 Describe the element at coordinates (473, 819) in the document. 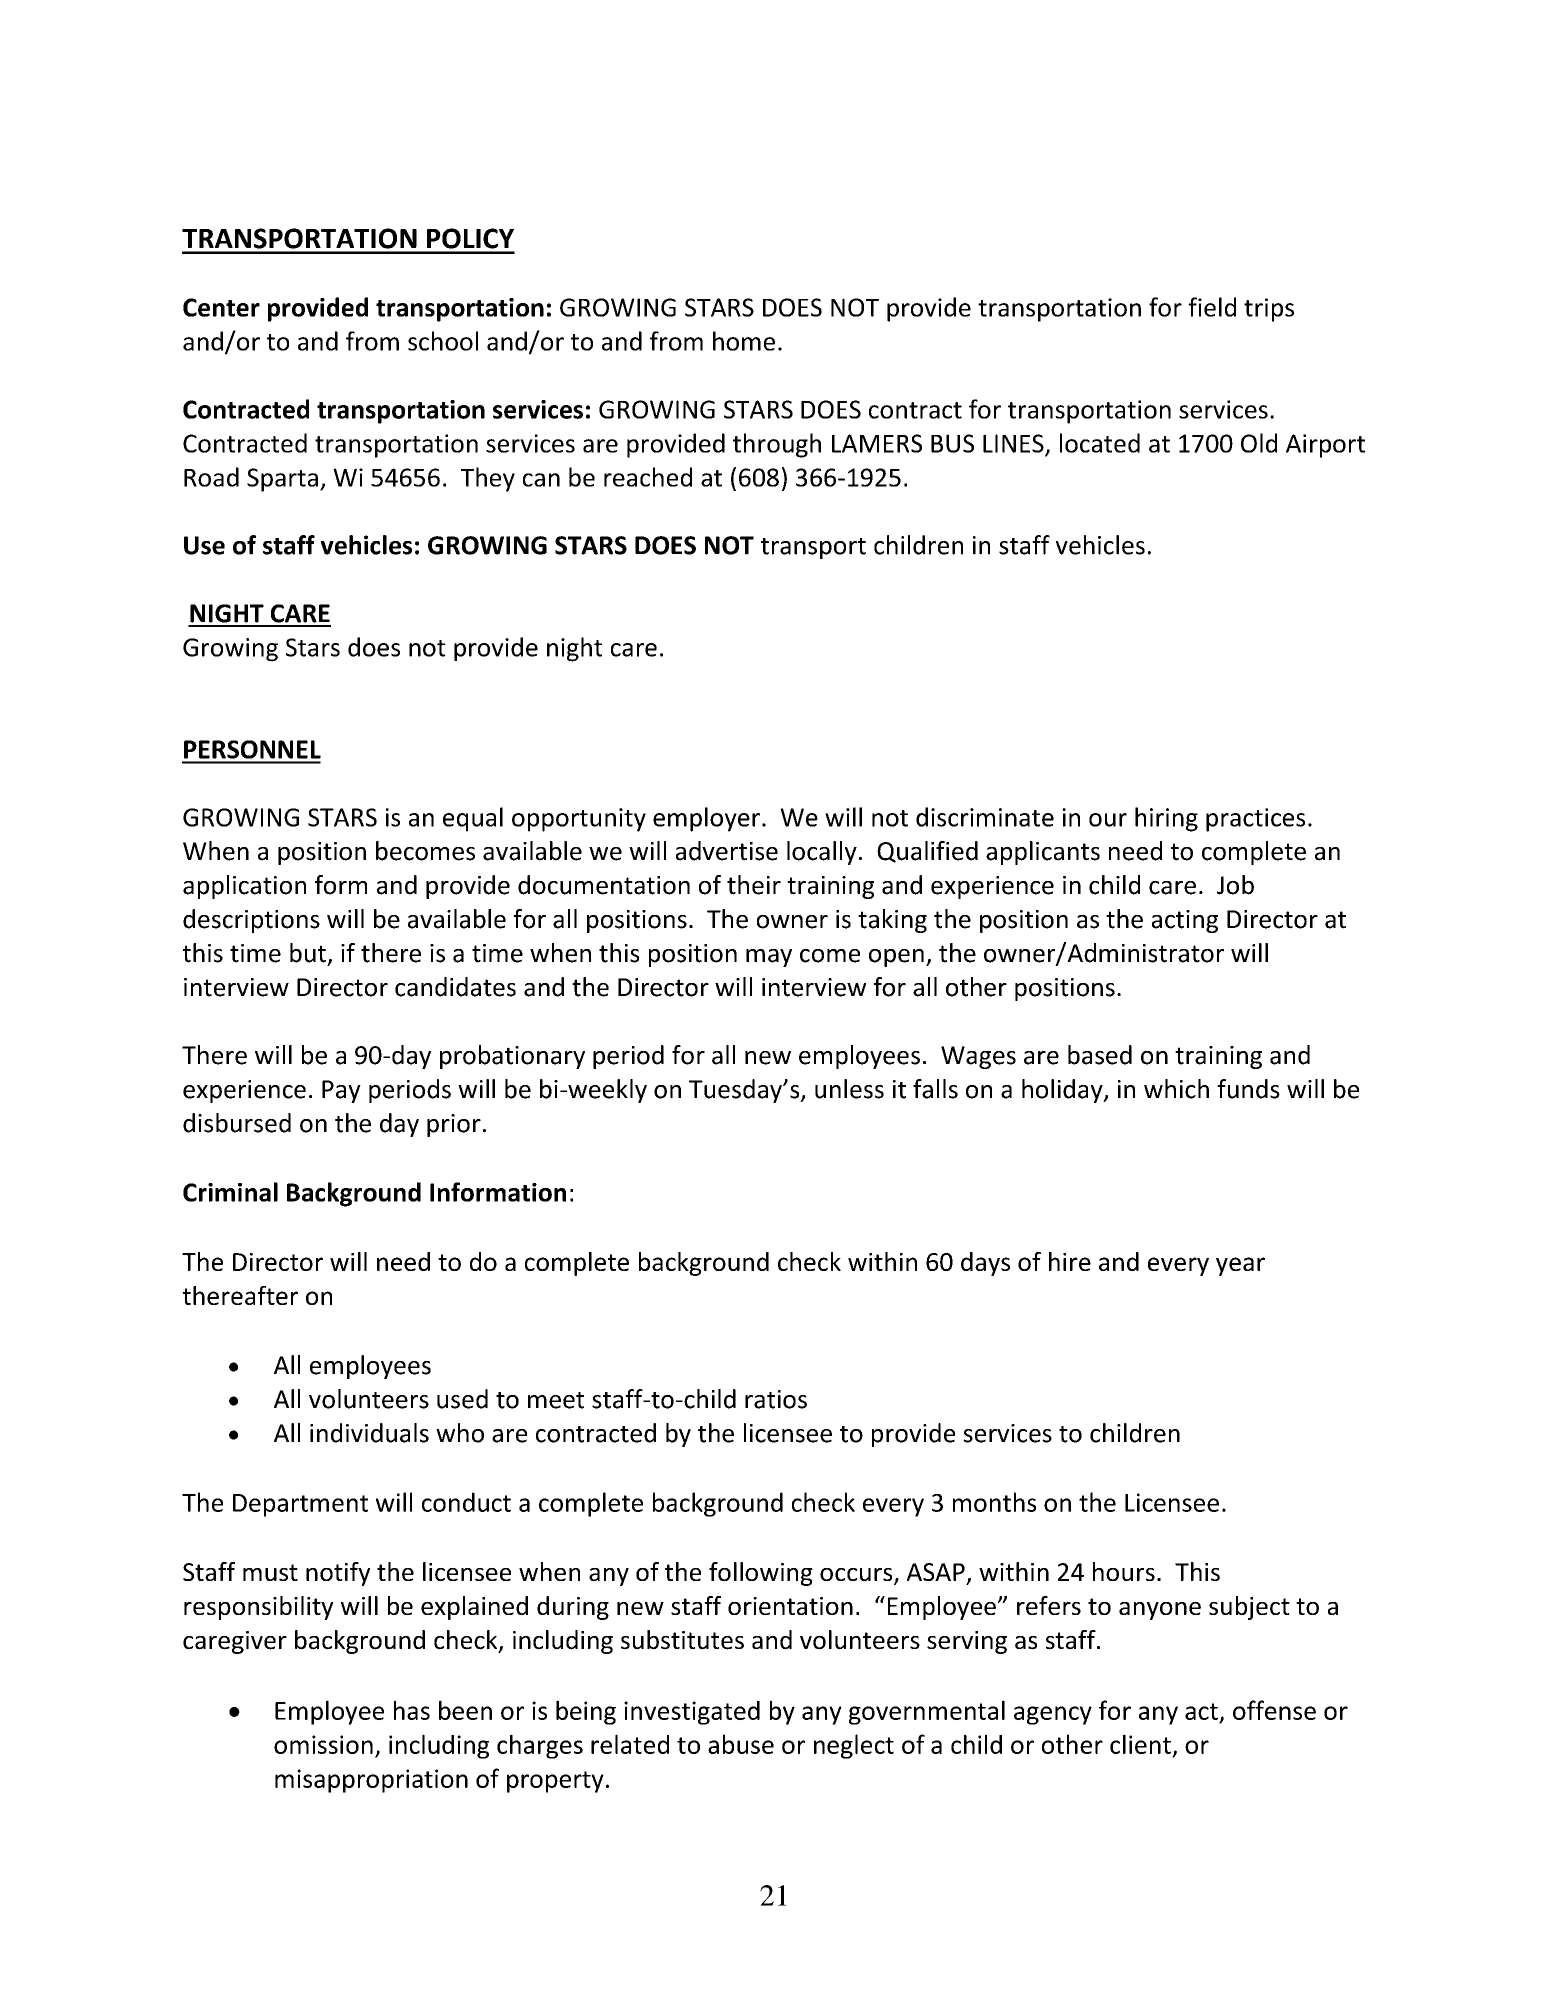

I see `equal` at that location.
